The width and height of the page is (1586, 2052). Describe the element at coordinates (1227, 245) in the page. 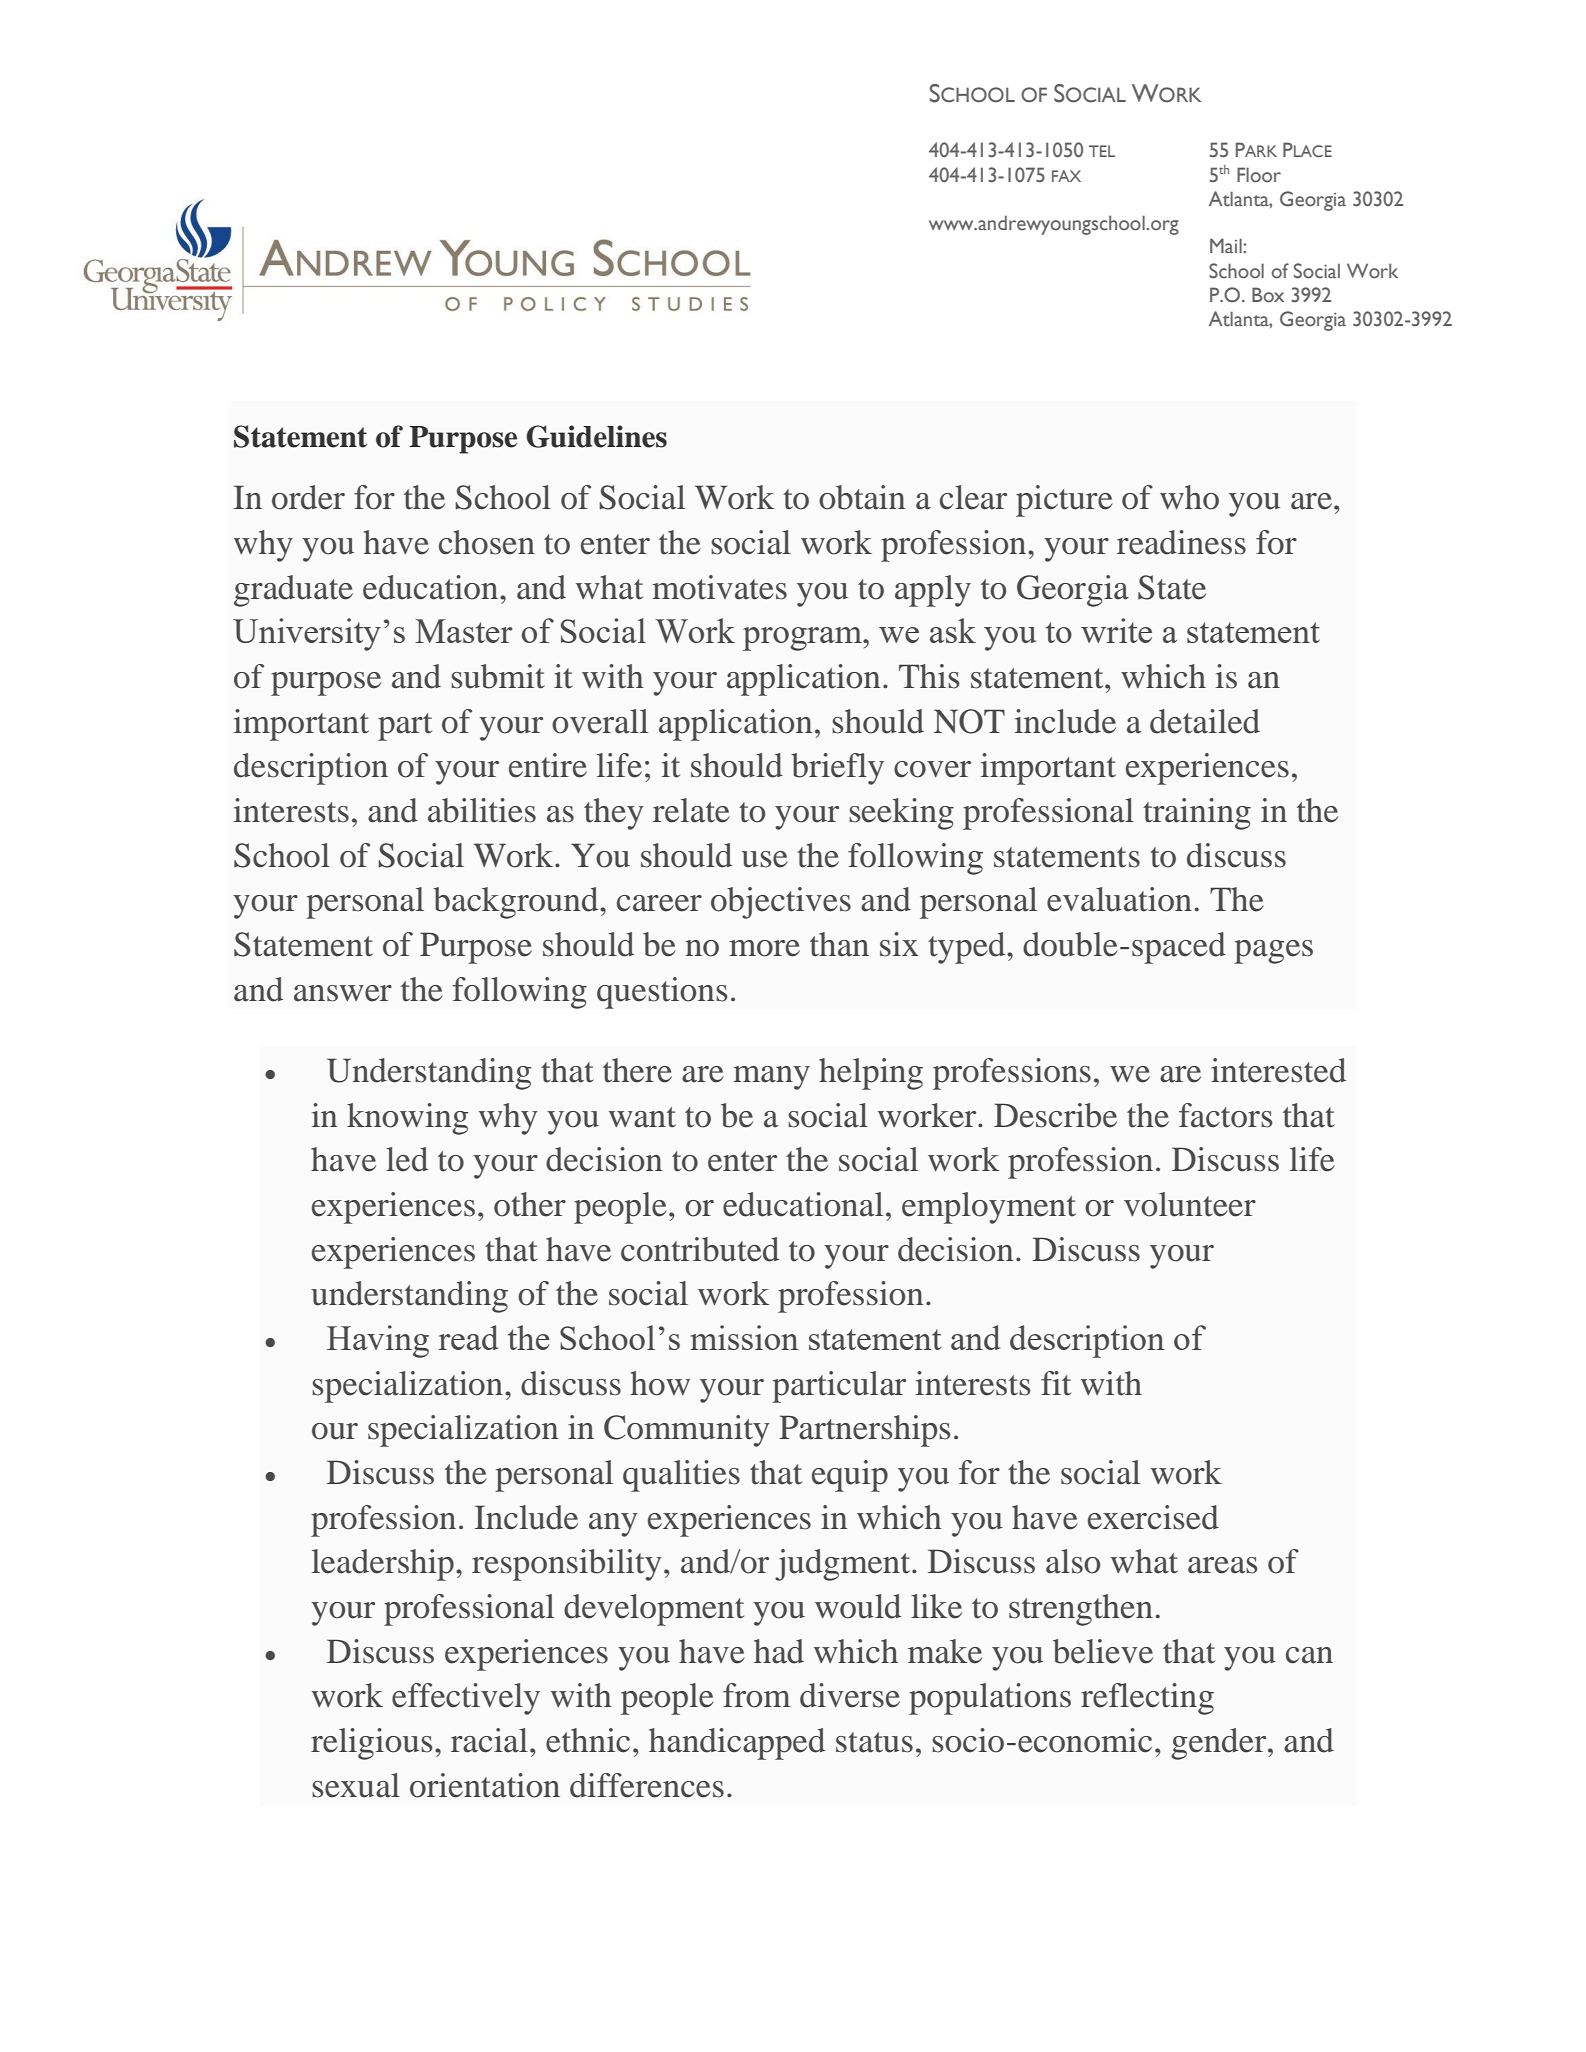

I see `Mail` at that location.
